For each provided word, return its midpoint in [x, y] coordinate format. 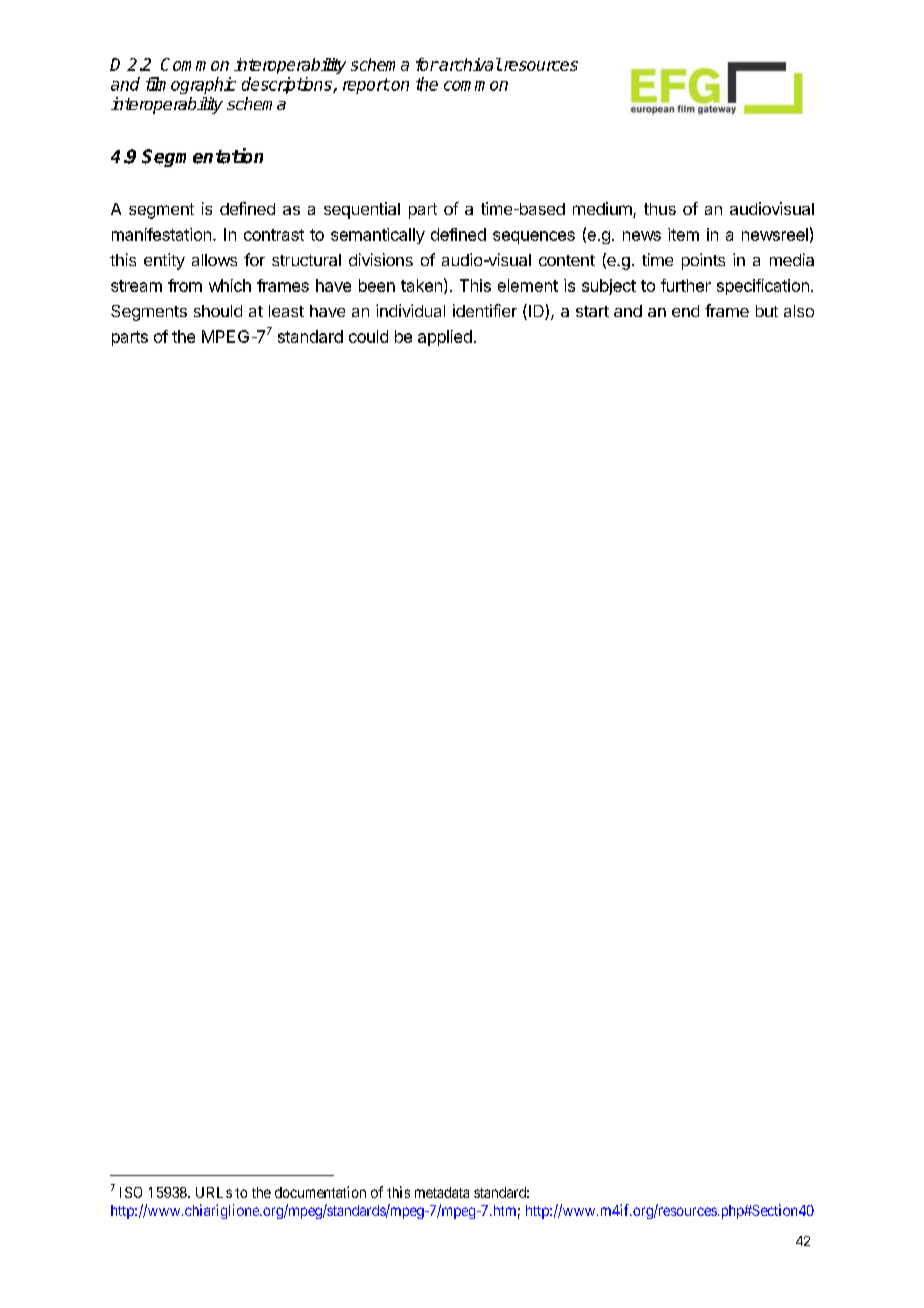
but [767, 311]
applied [445, 338]
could [368, 336]
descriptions [288, 85]
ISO [131, 1192]
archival [469, 64]
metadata [442, 1192]
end [685, 311]
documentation [320, 1192]
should [218, 311]
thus [660, 209]
